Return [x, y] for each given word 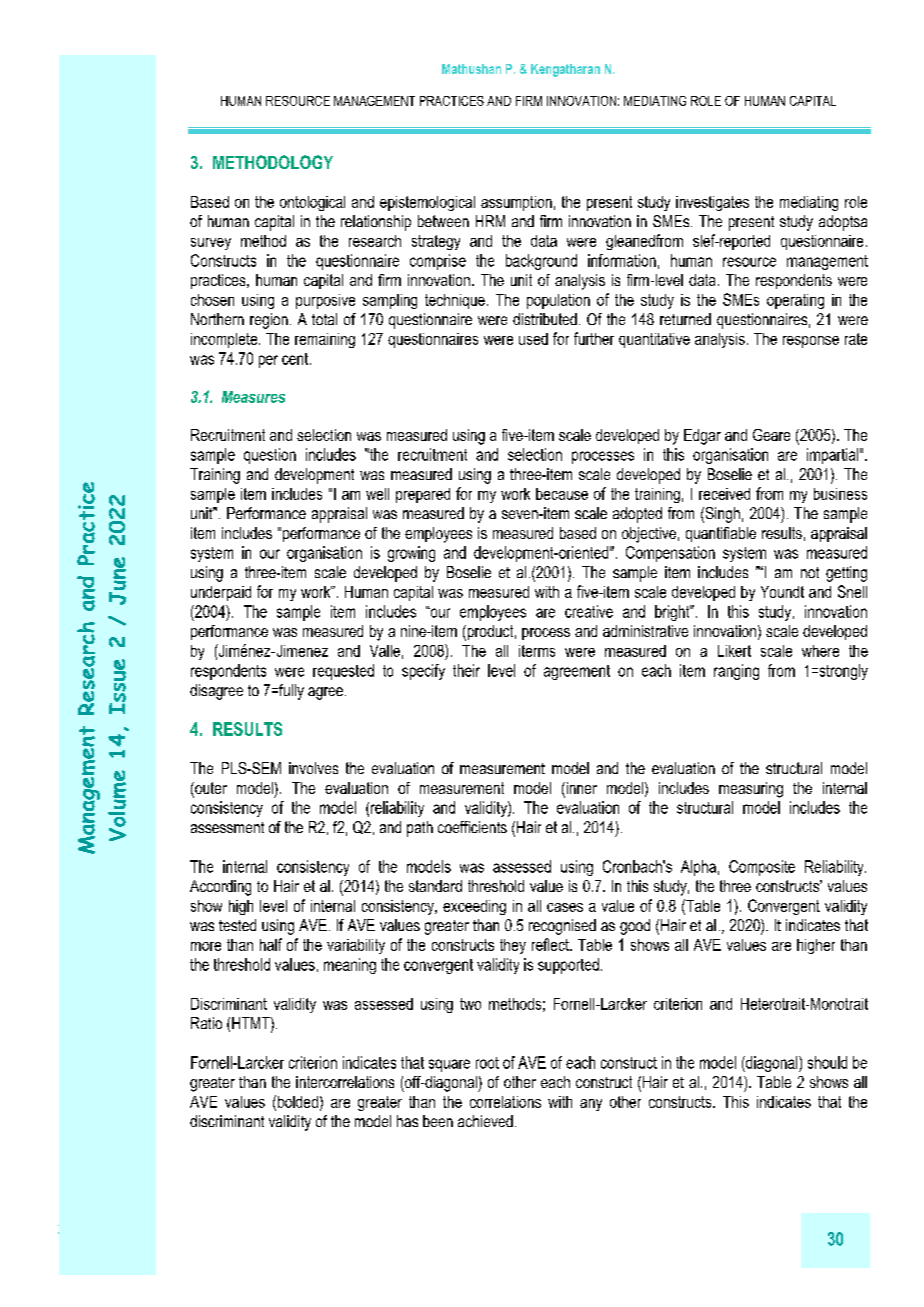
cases [565, 907]
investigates [712, 203]
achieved [485, 1121]
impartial [832, 456]
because [562, 494]
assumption [516, 203]
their [466, 670]
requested [343, 672]
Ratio [206, 1023]
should [827, 1062]
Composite [762, 868]
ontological [312, 203]
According [220, 888]
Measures [253, 397]
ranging [736, 672]
